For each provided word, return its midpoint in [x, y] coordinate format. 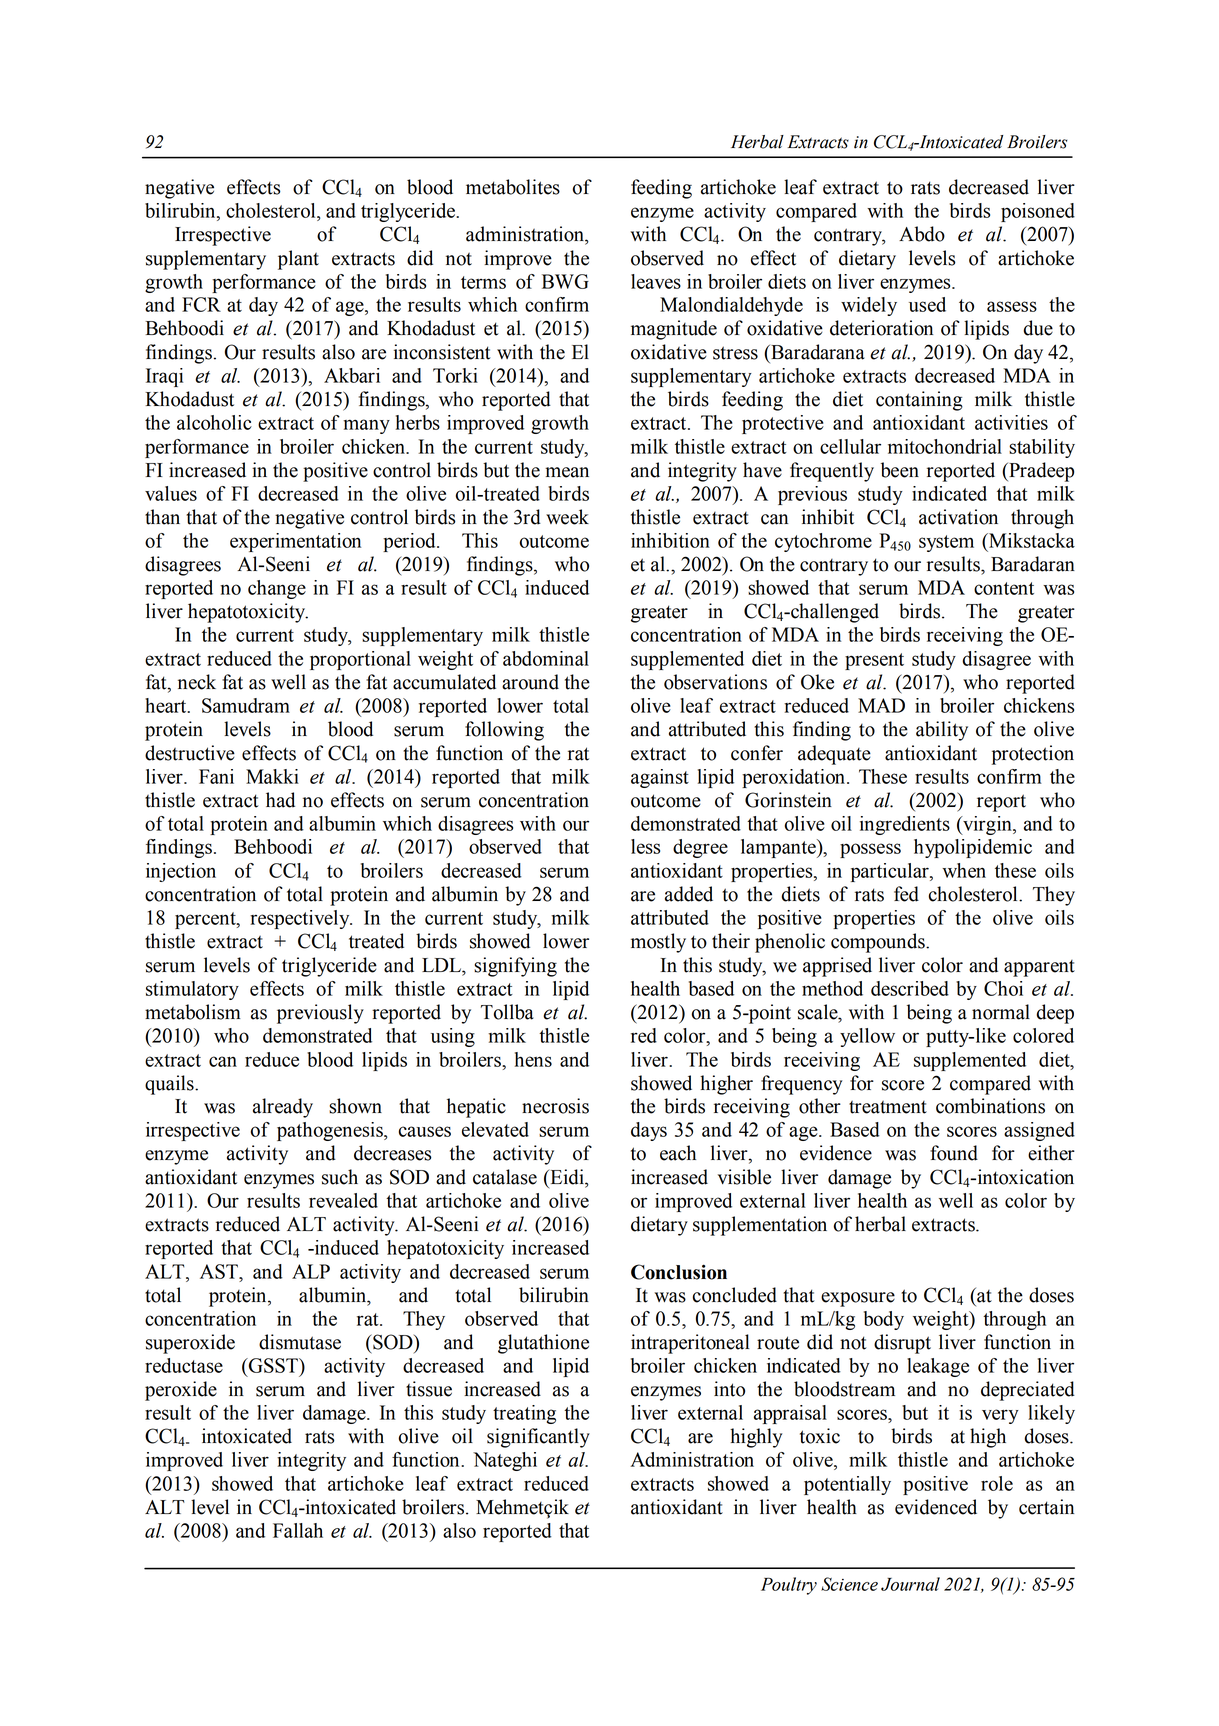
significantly [538, 1438]
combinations [990, 1106]
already [283, 1108]
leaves [656, 281]
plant [298, 260]
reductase [184, 1365]
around [530, 682]
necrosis [555, 1106]
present [874, 661]
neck [197, 682]
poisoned [1038, 212]
